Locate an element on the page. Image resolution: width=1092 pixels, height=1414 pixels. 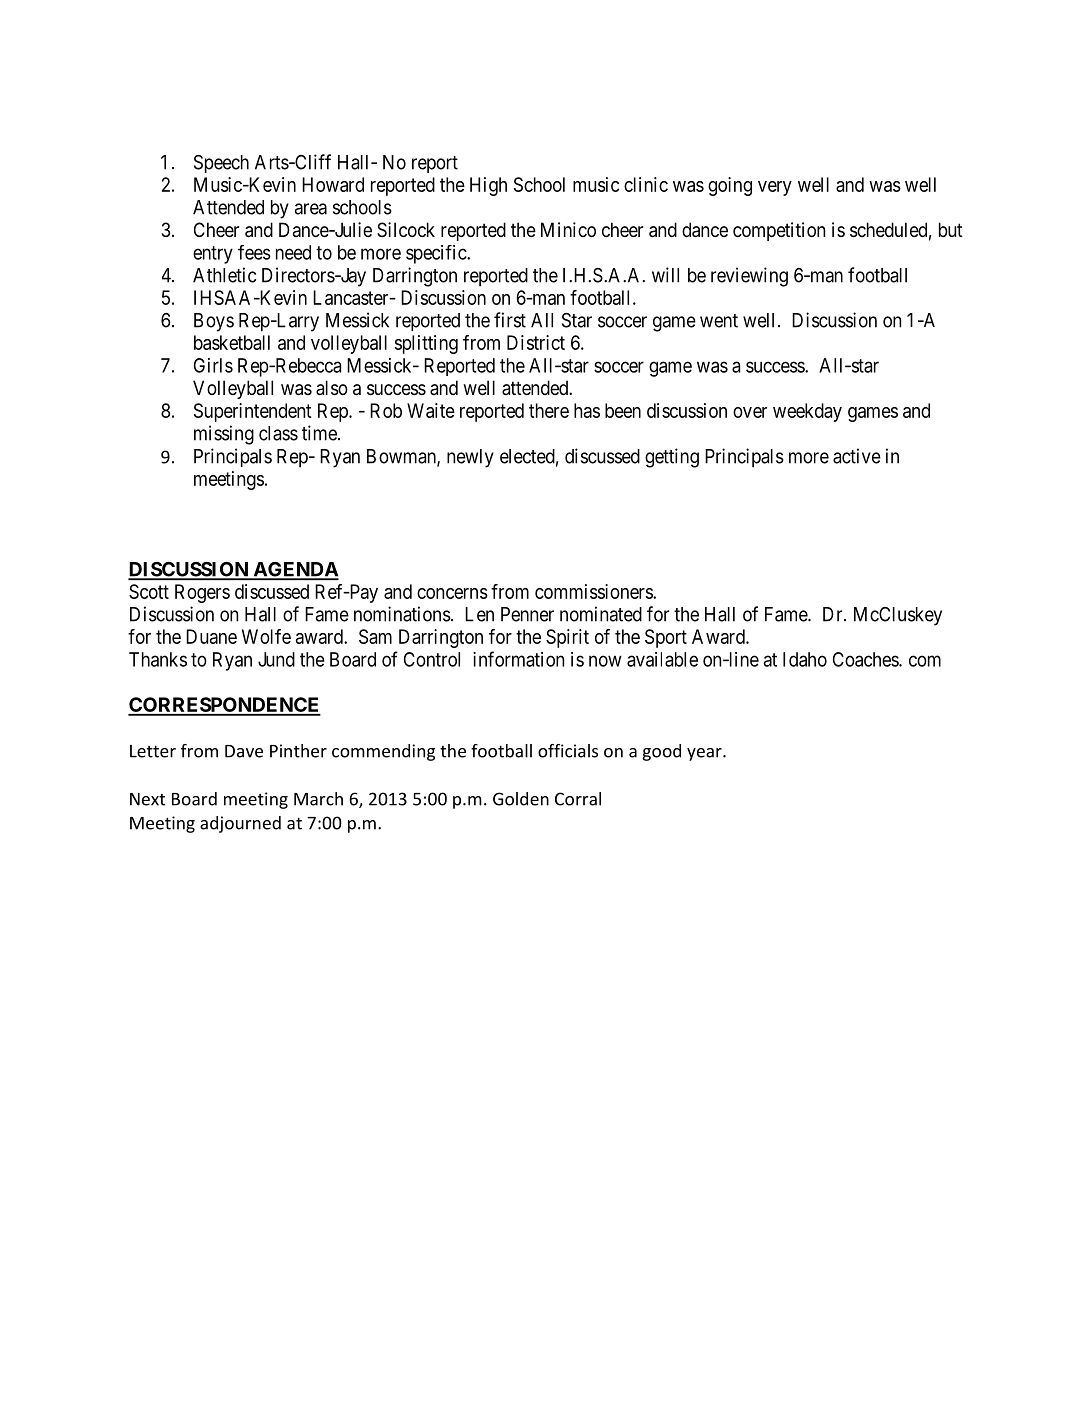
very is located at coordinates (775, 188).
